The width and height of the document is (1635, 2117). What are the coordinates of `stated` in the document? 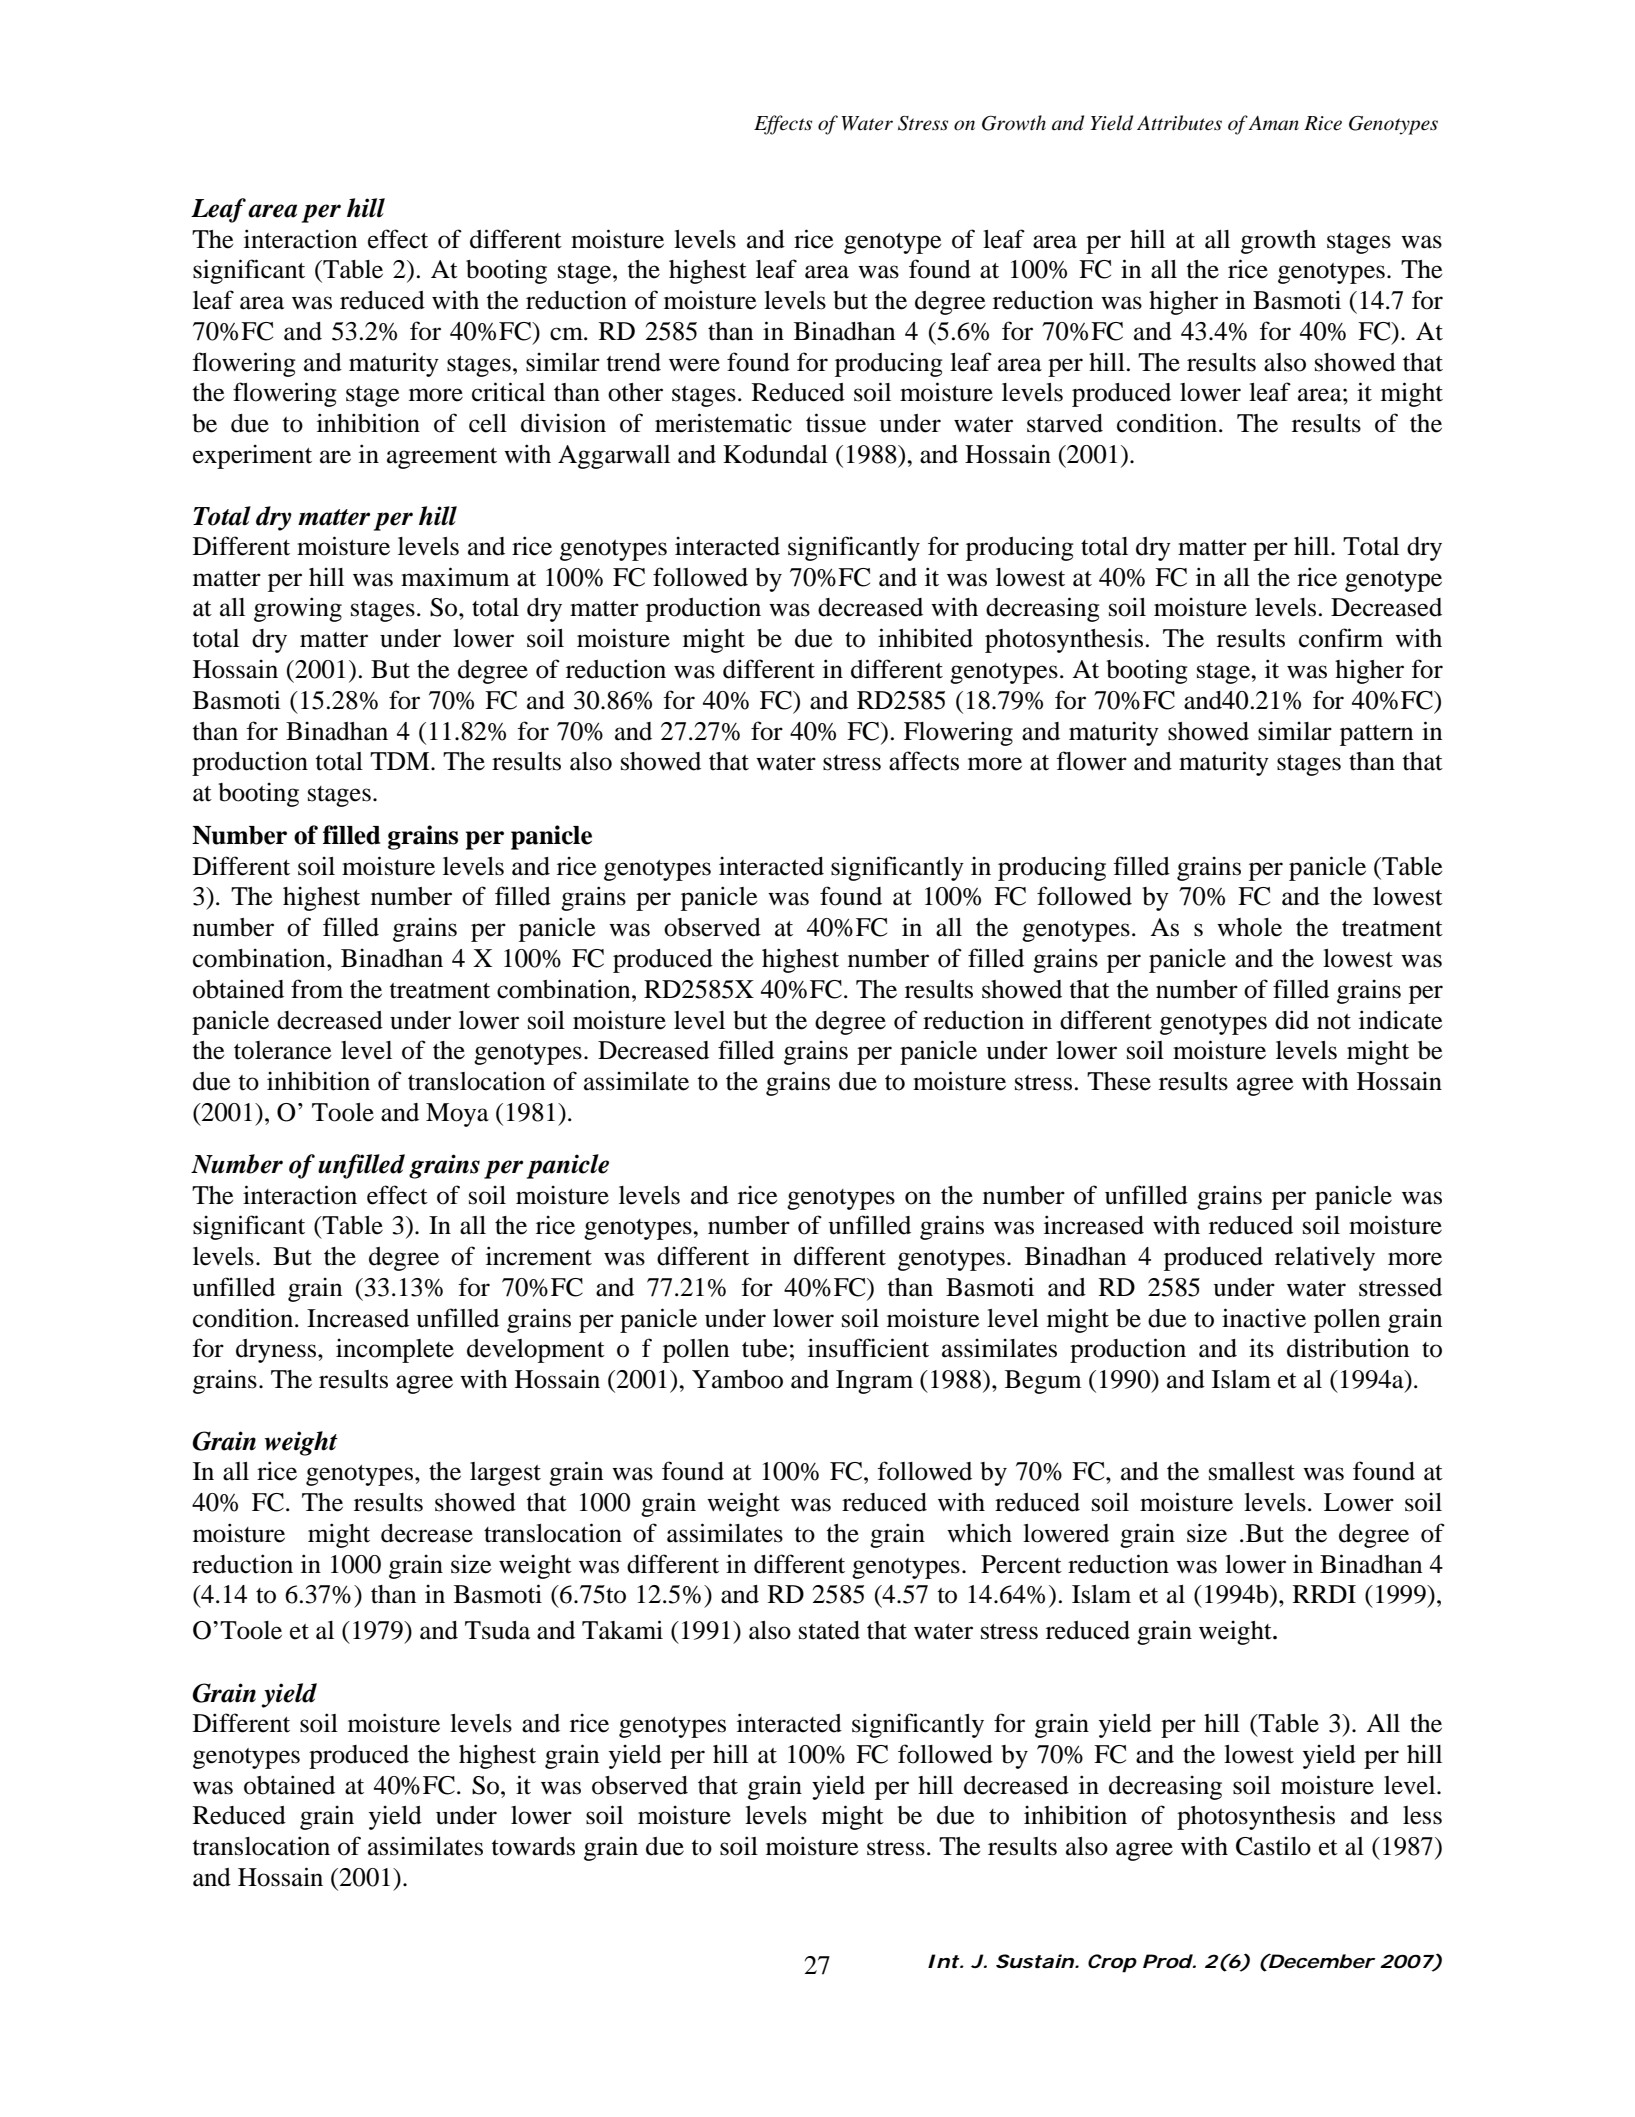 It's located at (829, 1630).
